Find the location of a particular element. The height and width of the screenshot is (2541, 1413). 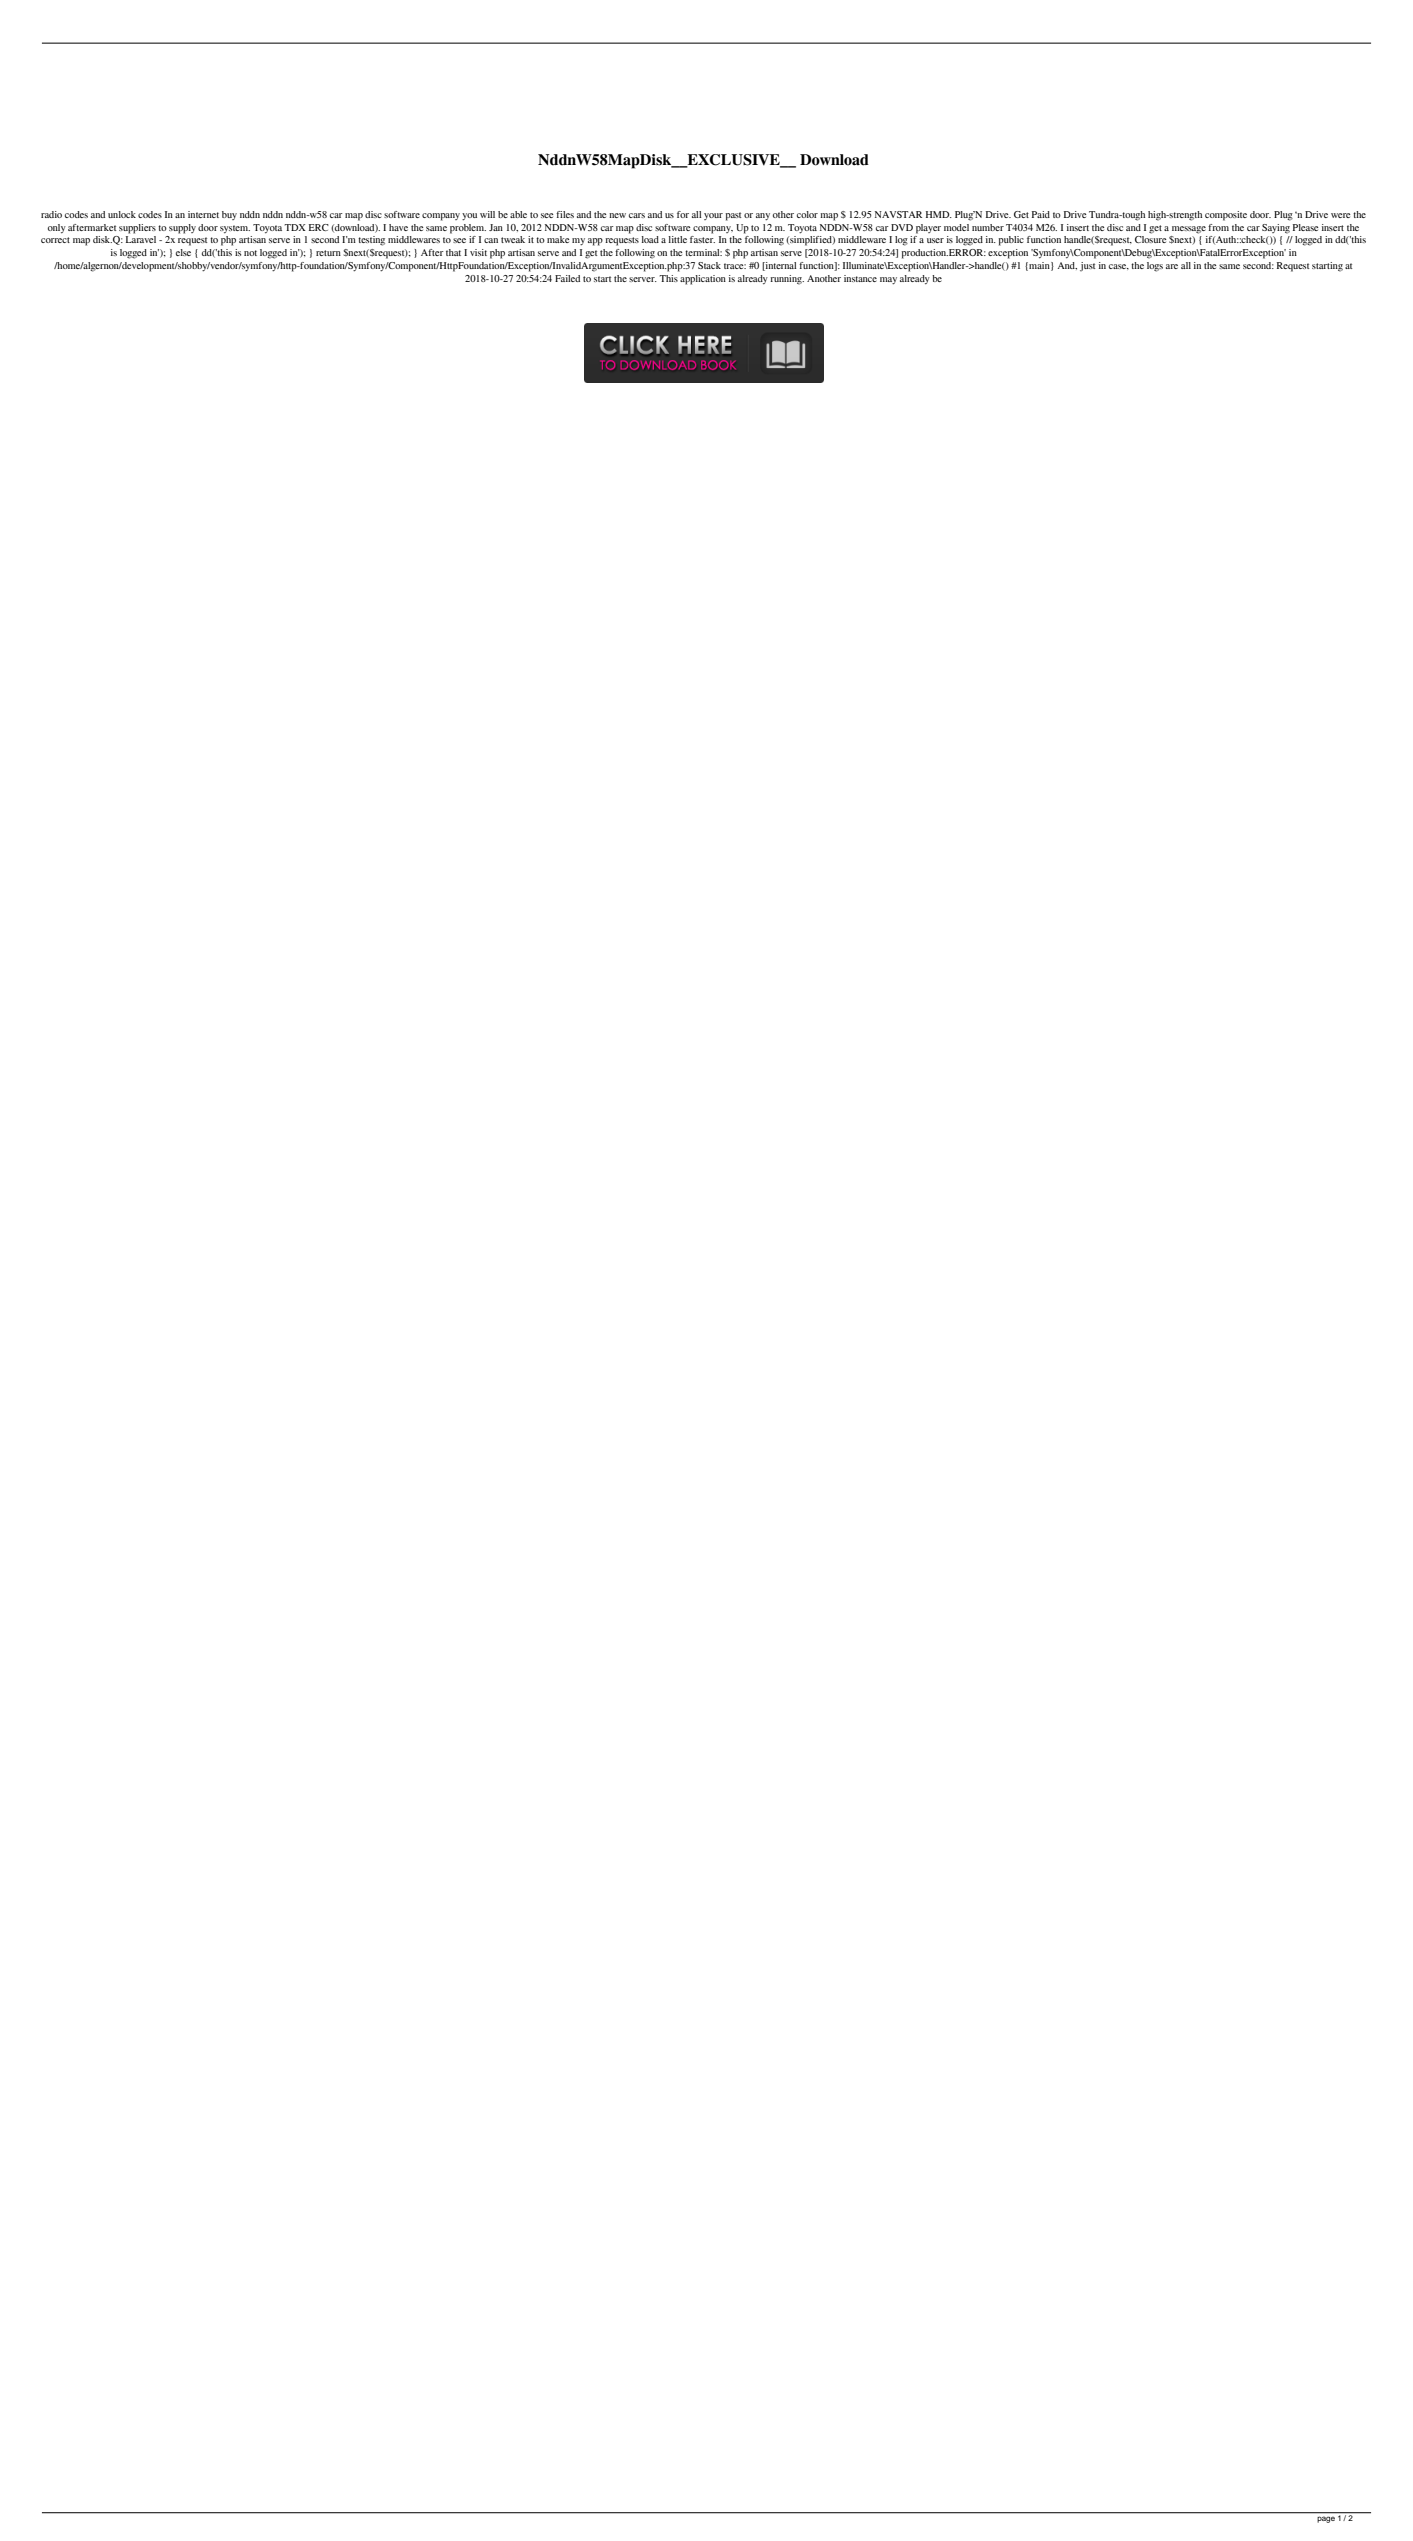

logs is located at coordinates (1155, 267).
